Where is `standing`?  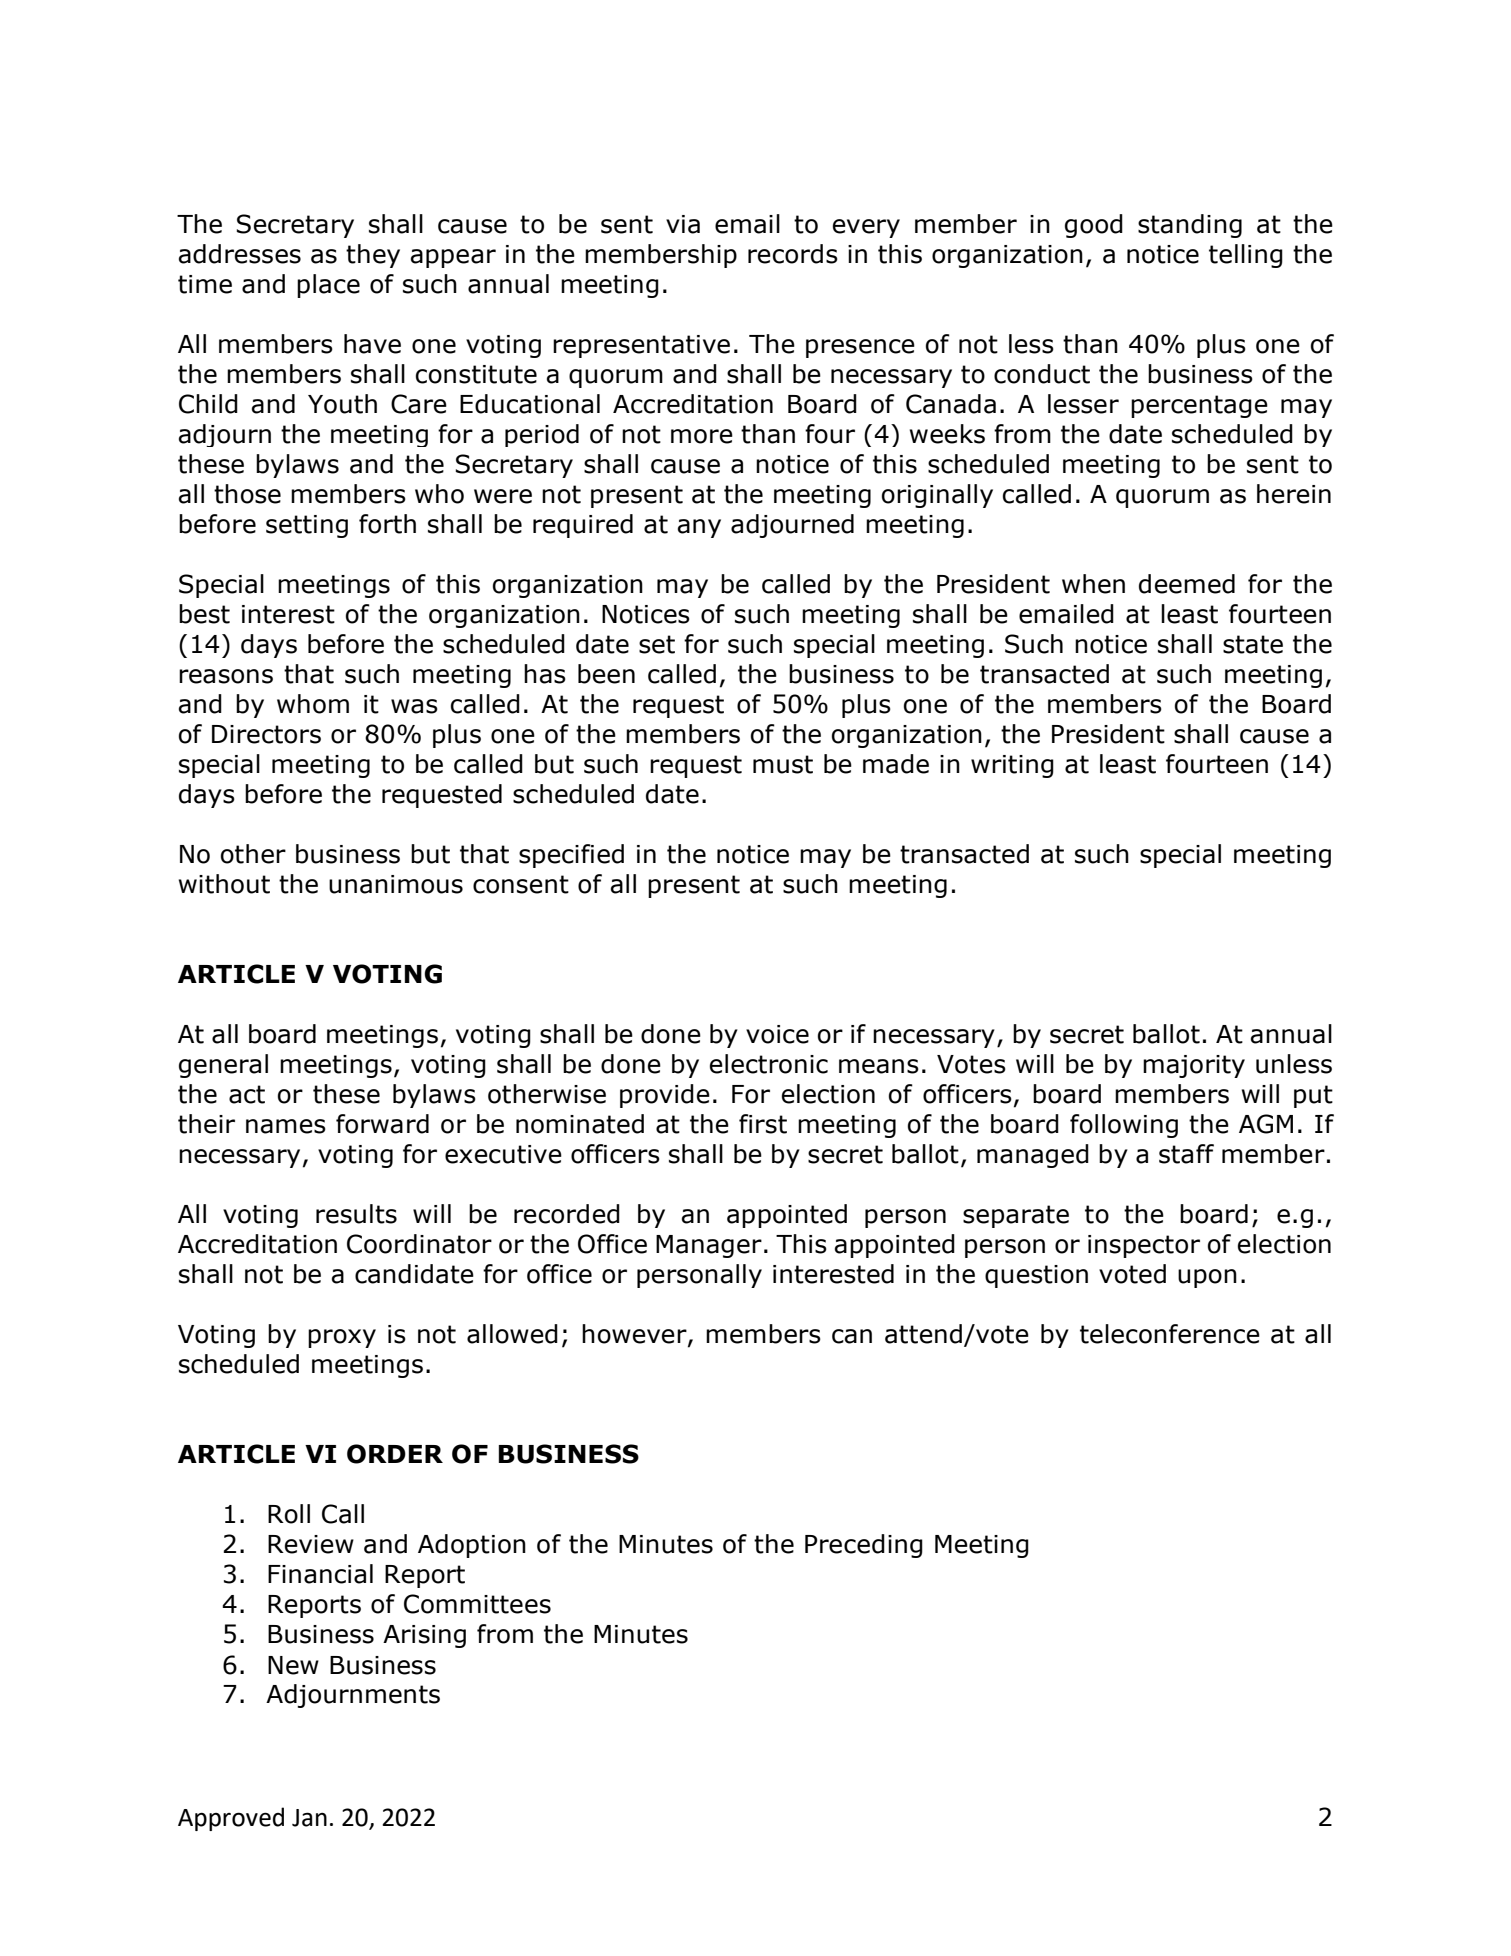
standing is located at coordinates (1190, 226).
